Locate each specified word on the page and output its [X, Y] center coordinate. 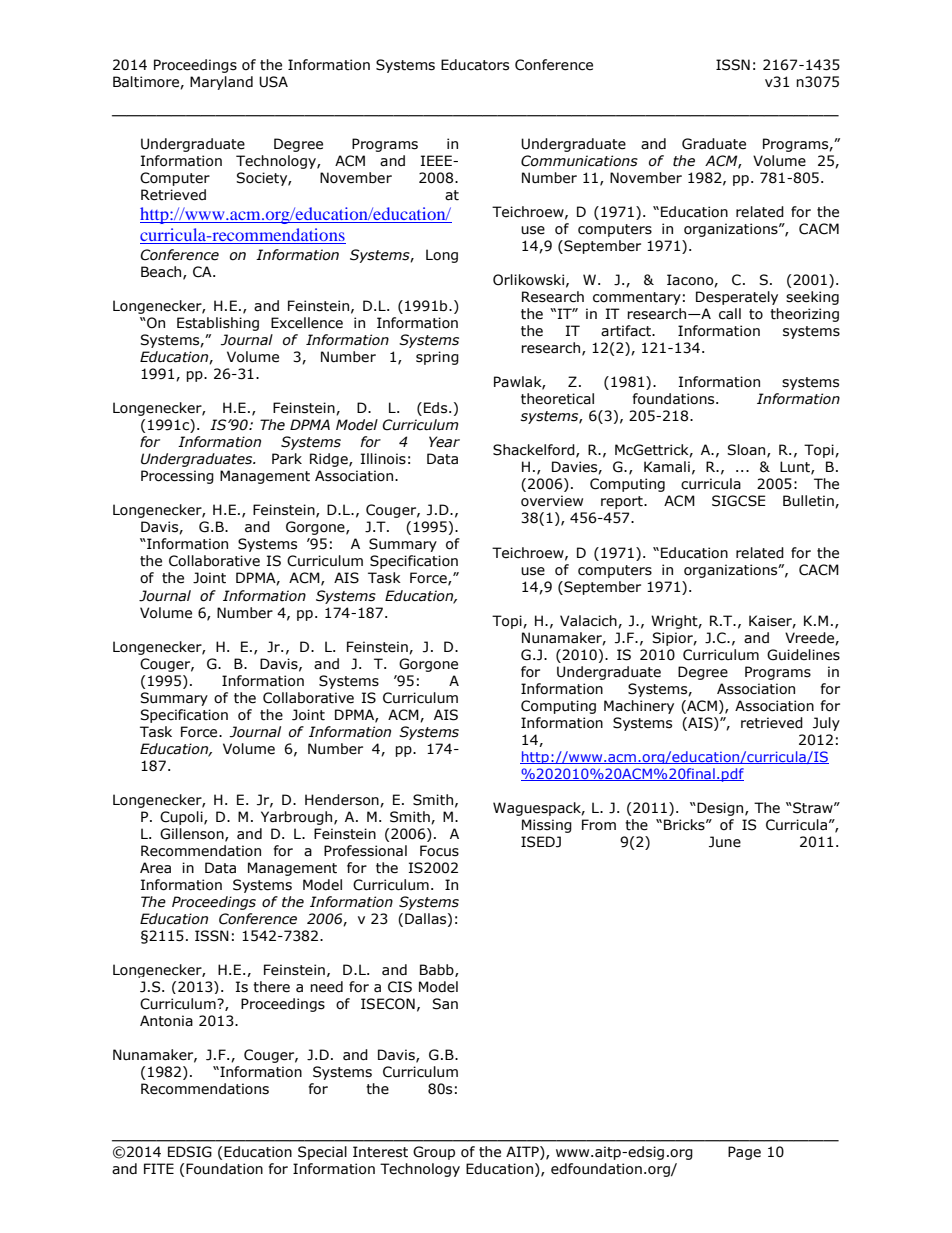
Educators [475, 65]
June [725, 842]
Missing [547, 826]
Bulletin [809, 501]
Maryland [221, 83]
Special [322, 1153]
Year [444, 442]
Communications [579, 161]
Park [287, 459]
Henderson [343, 800]
